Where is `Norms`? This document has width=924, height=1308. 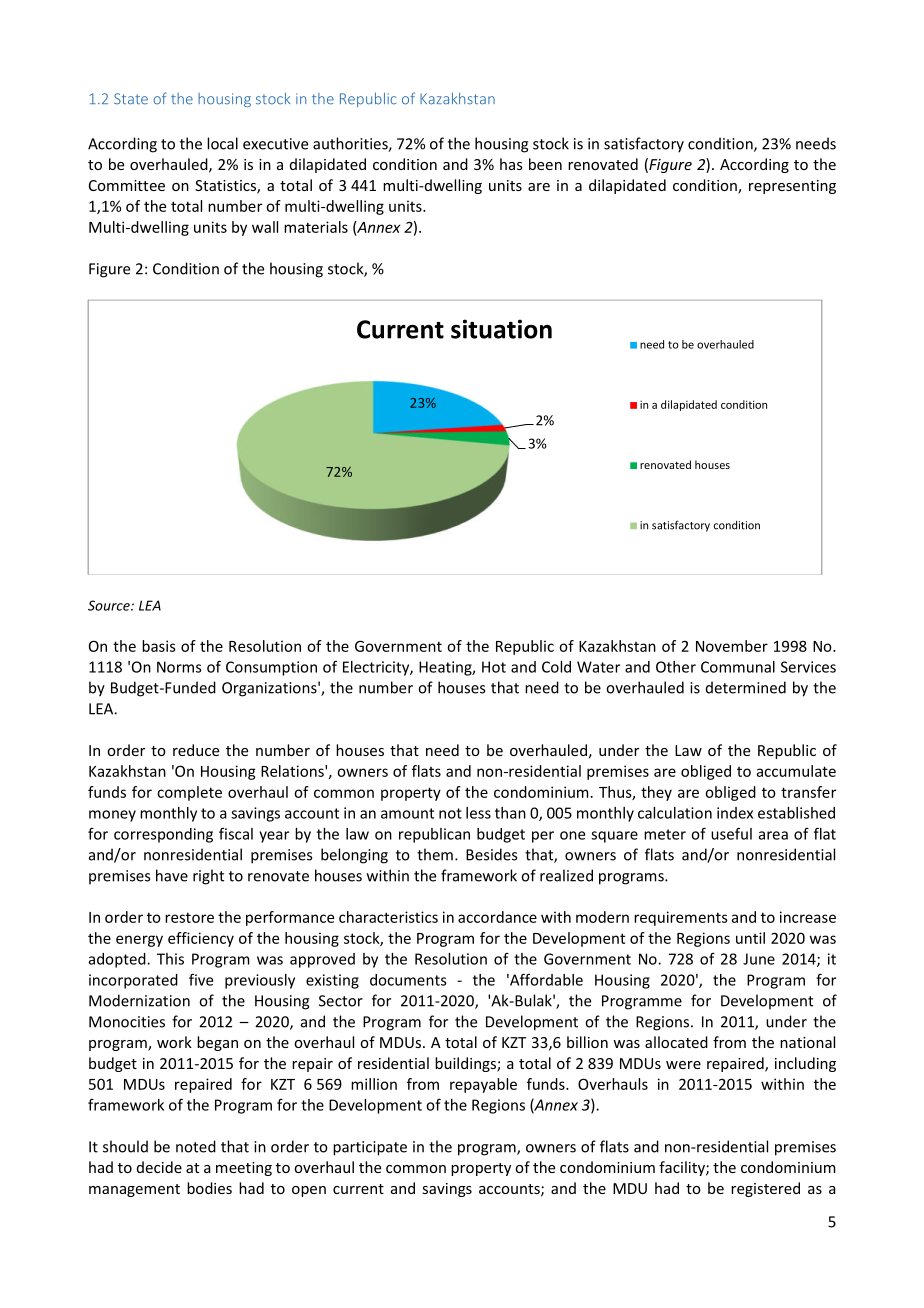 Norms is located at coordinates (179, 667).
